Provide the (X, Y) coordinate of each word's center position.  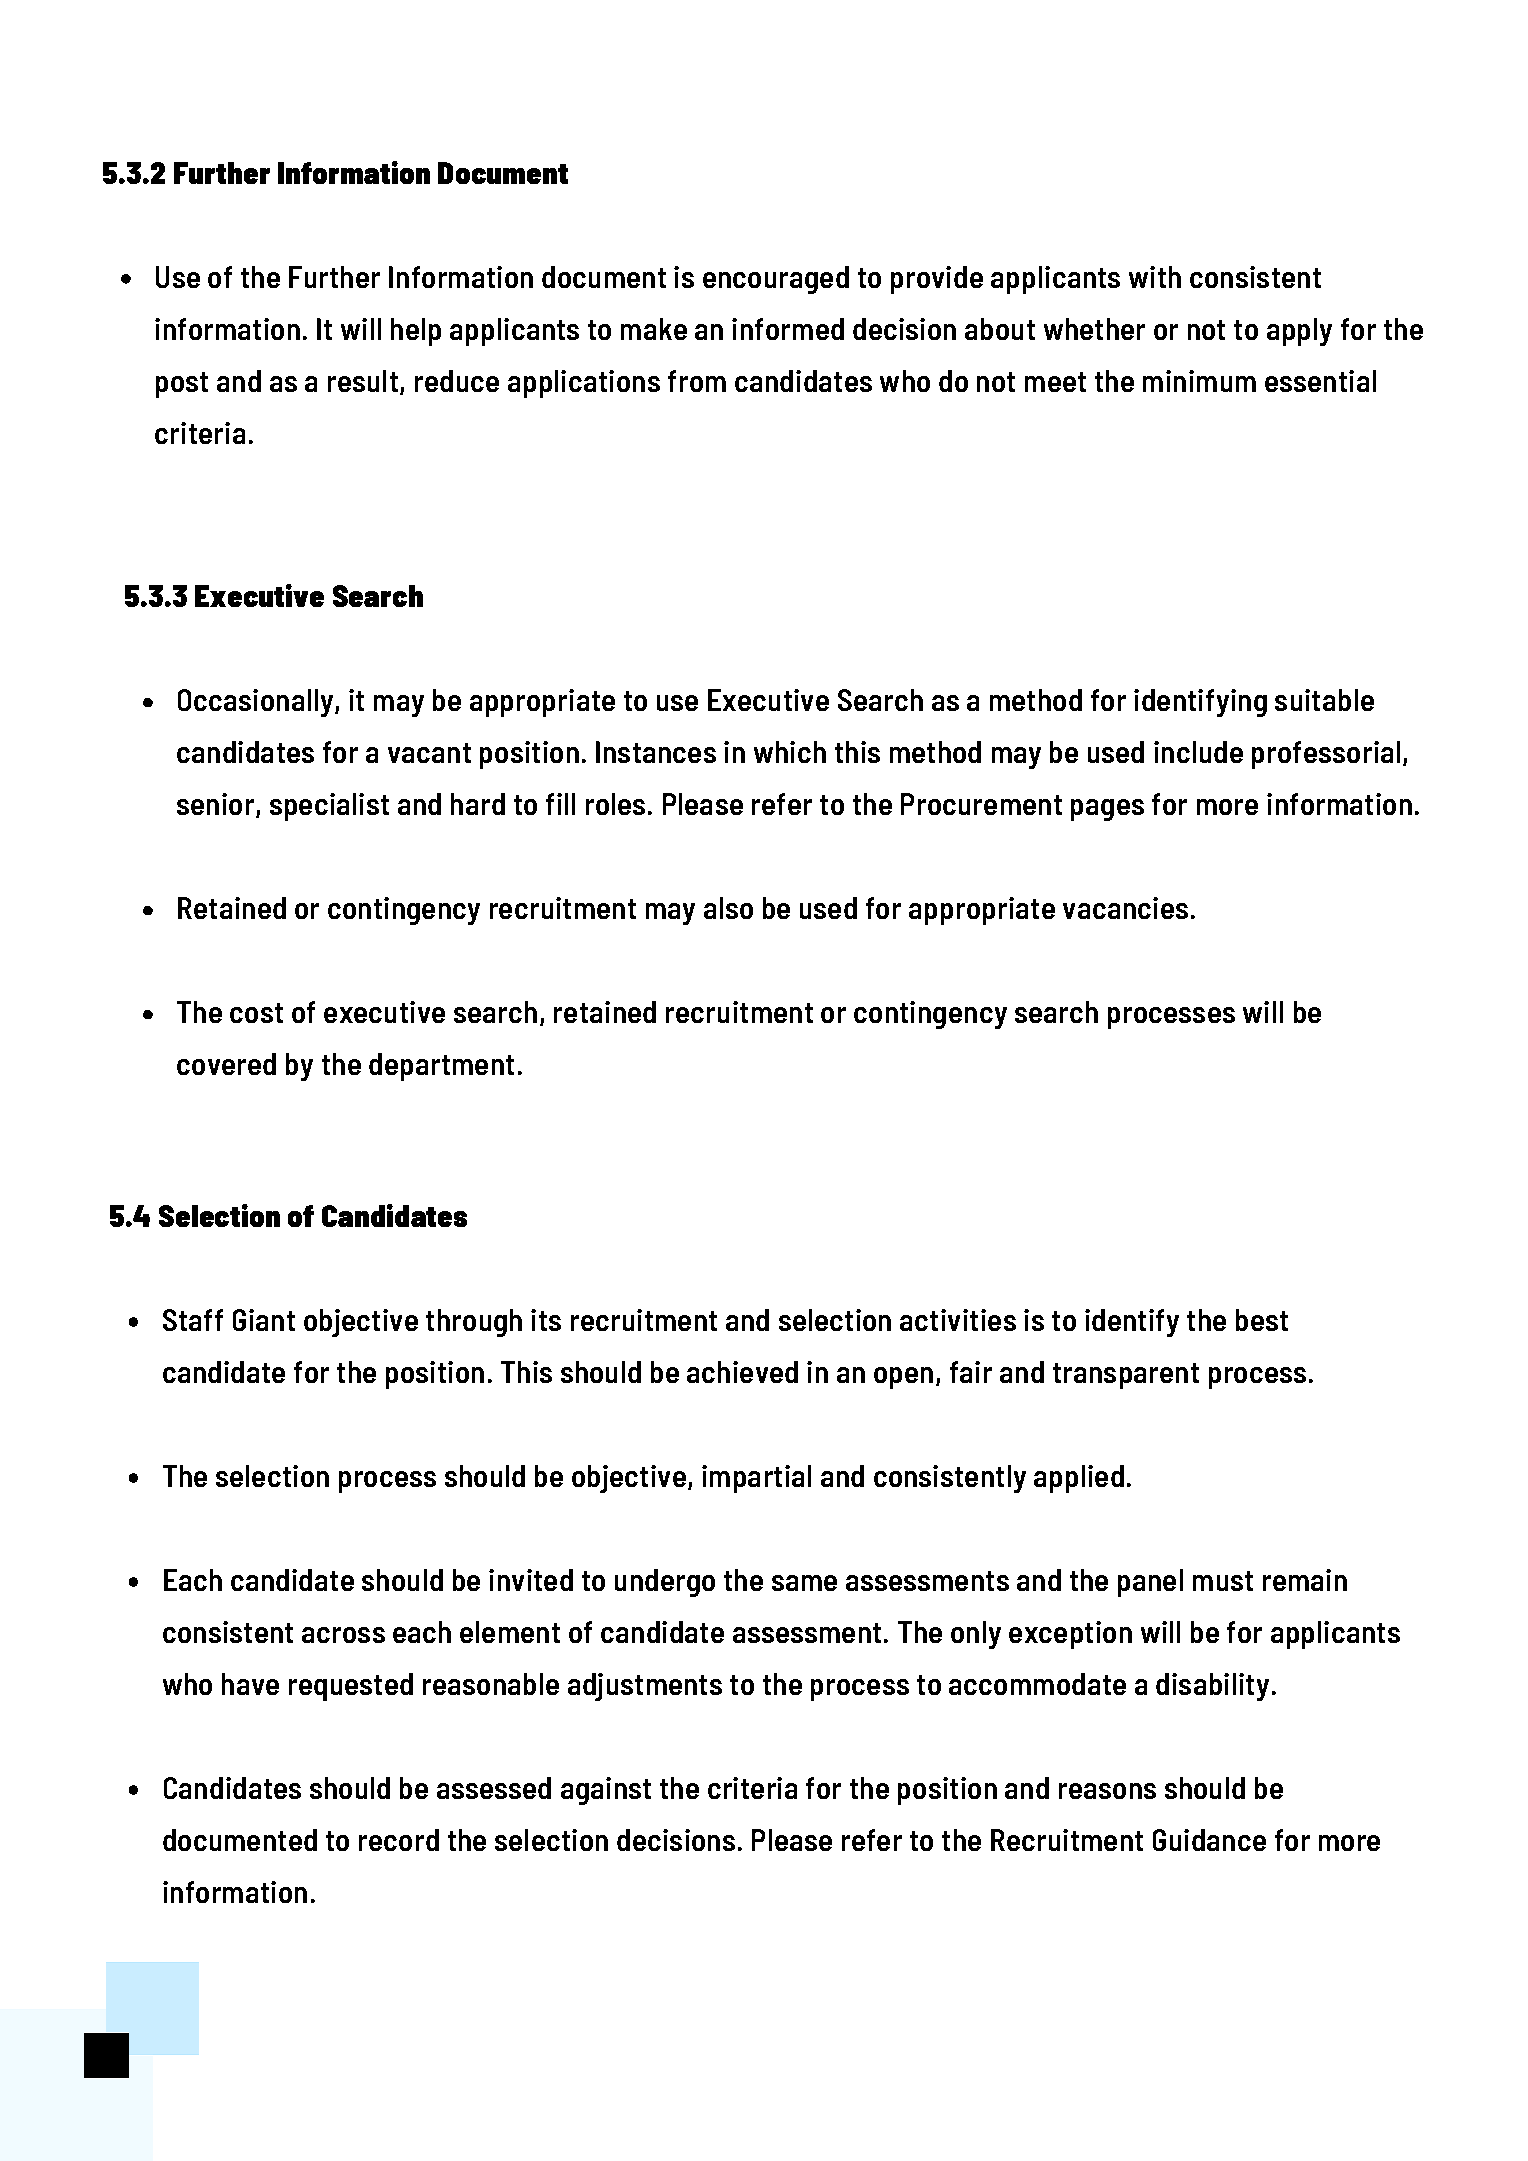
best (1262, 1320)
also (728, 908)
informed (788, 329)
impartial (756, 1479)
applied (1079, 1479)
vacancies (1125, 908)
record (399, 1840)
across (343, 1635)
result (363, 381)
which (790, 752)
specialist (329, 807)
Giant (264, 1320)
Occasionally (257, 703)
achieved (742, 1372)
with (1155, 277)
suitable (1324, 700)
